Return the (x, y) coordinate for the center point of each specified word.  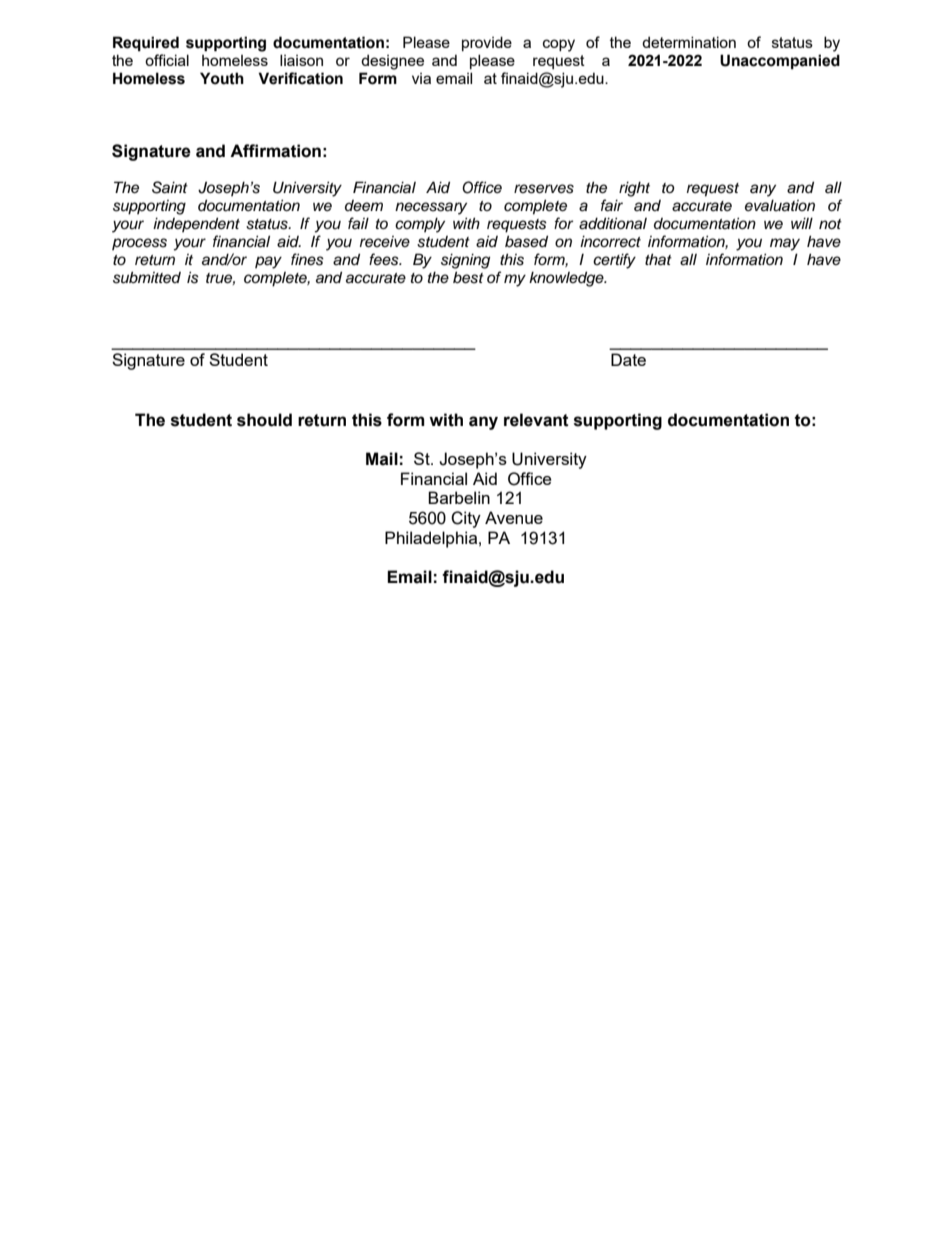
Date (628, 359)
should (264, 420)
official (167, 60)
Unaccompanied (780, 61)
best (468, 277)
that (658, 259)
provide (487, 43)
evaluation (780, 205)
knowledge (567, 279)
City (466, 519)
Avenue (514, 517)
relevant (536, 420)
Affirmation (275, 151)
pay (268, 262)
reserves (544, 189)
